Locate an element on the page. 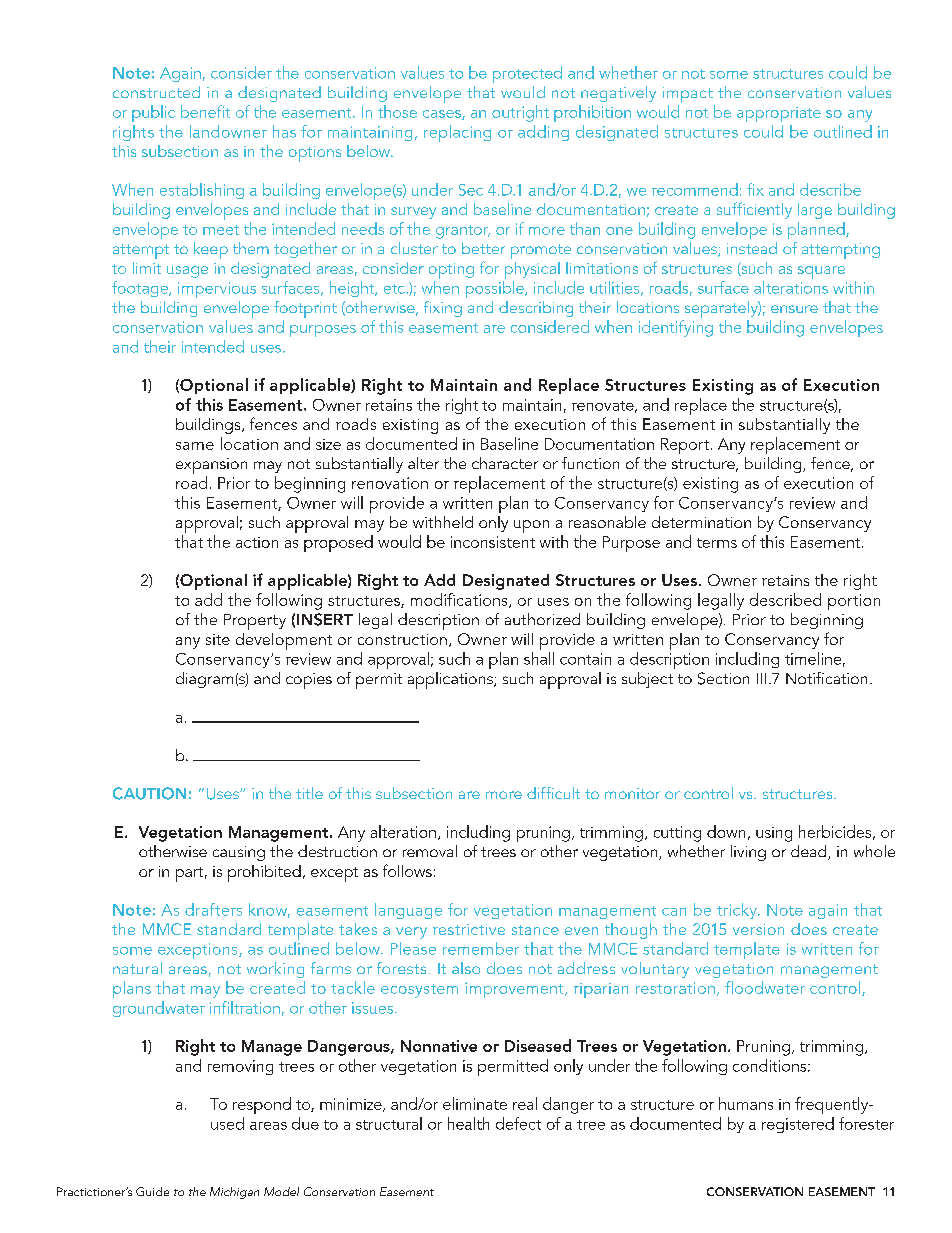  benefit is located at coordinates (205, 111).
